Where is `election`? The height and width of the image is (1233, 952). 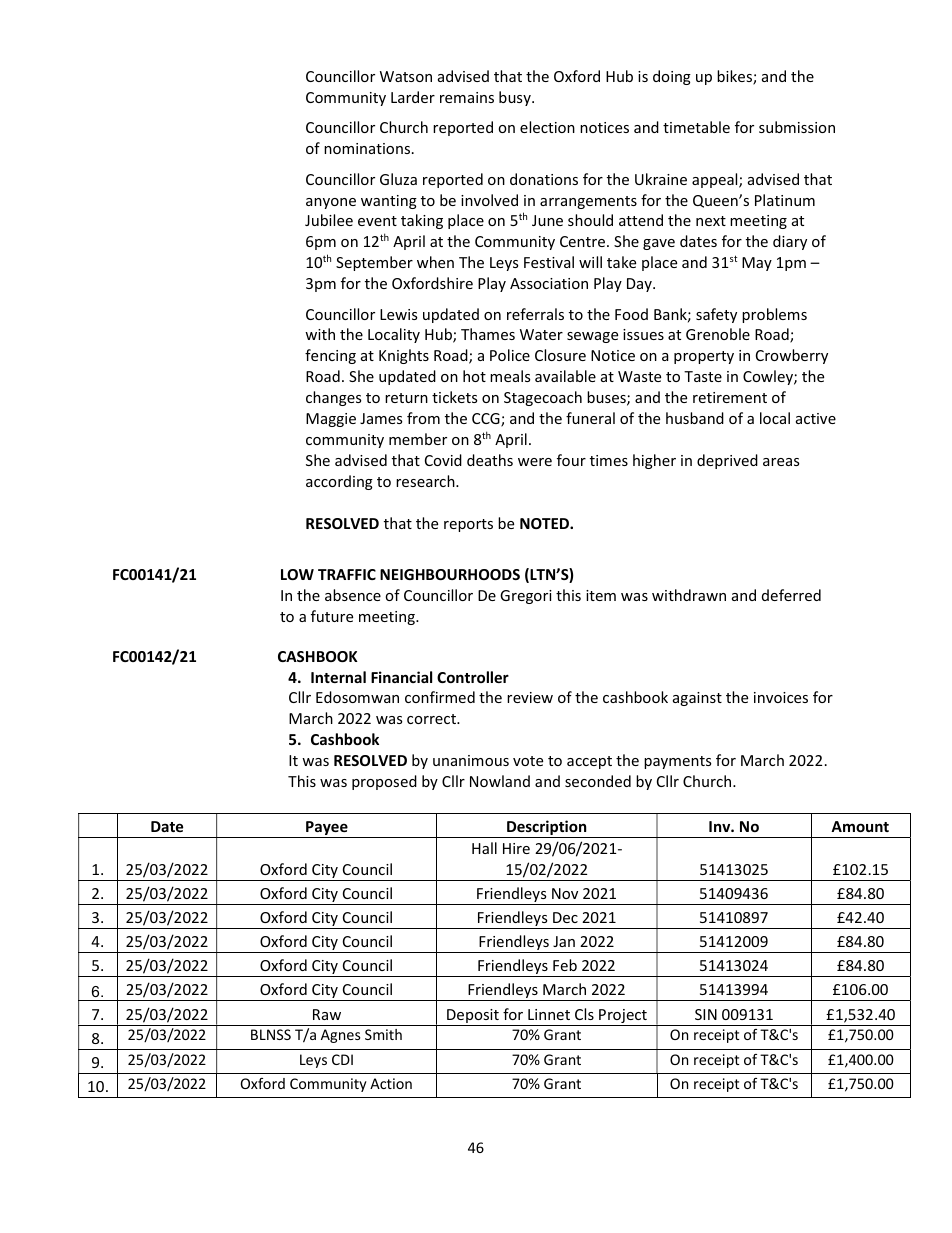
election is located at coordinates (547, 127).
